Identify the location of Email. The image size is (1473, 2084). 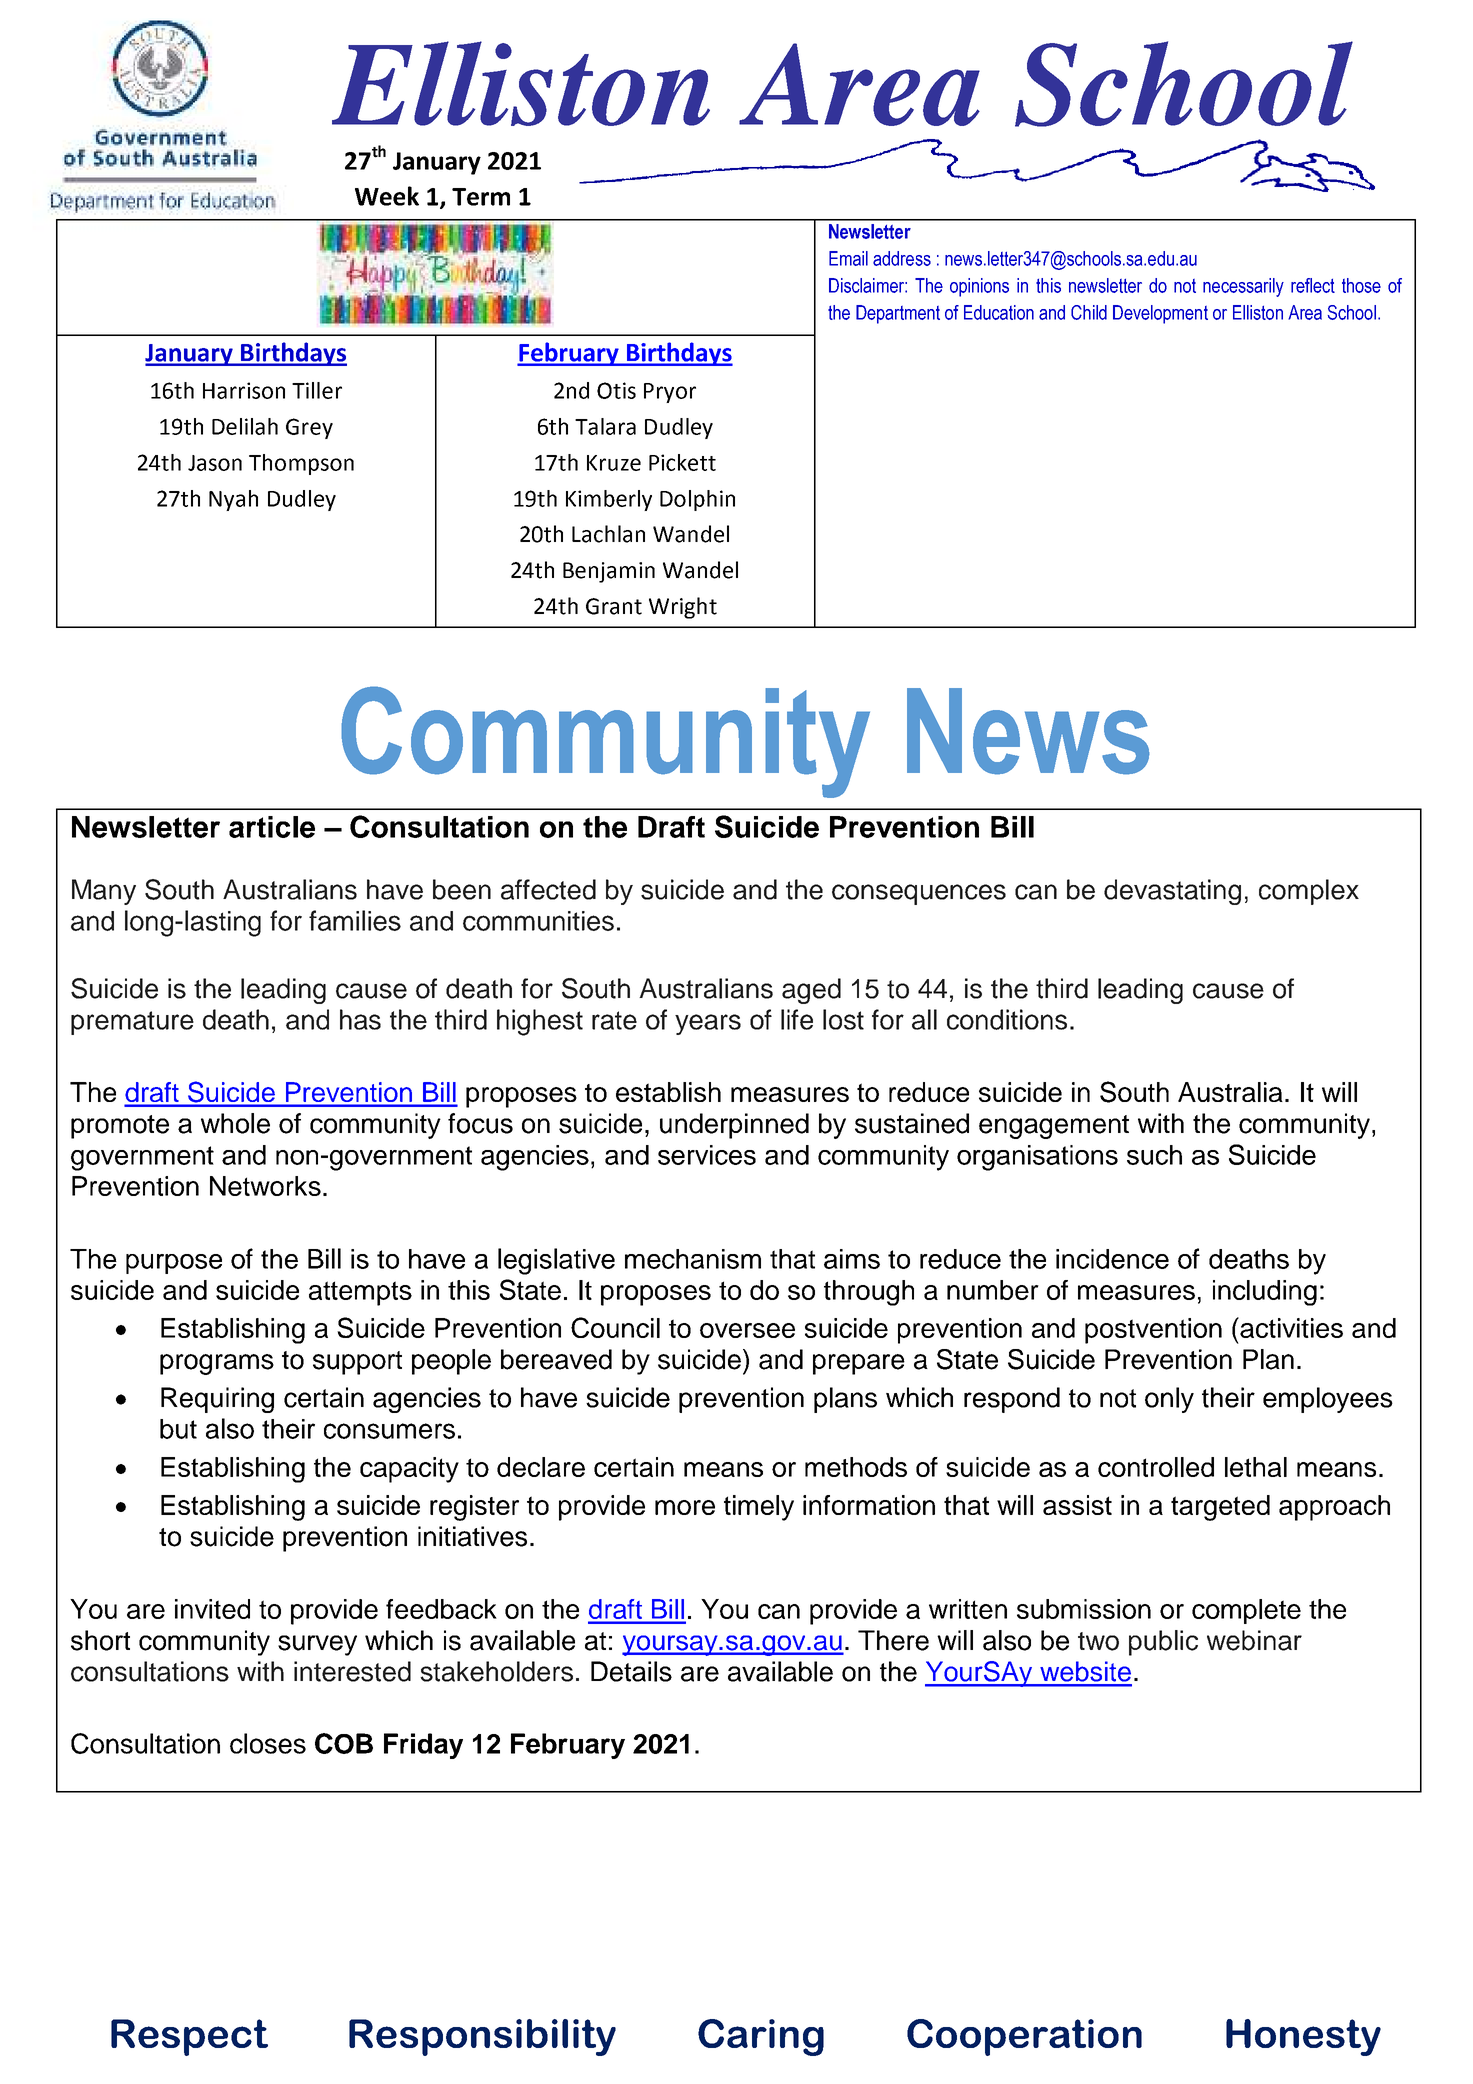
(848, 258).
